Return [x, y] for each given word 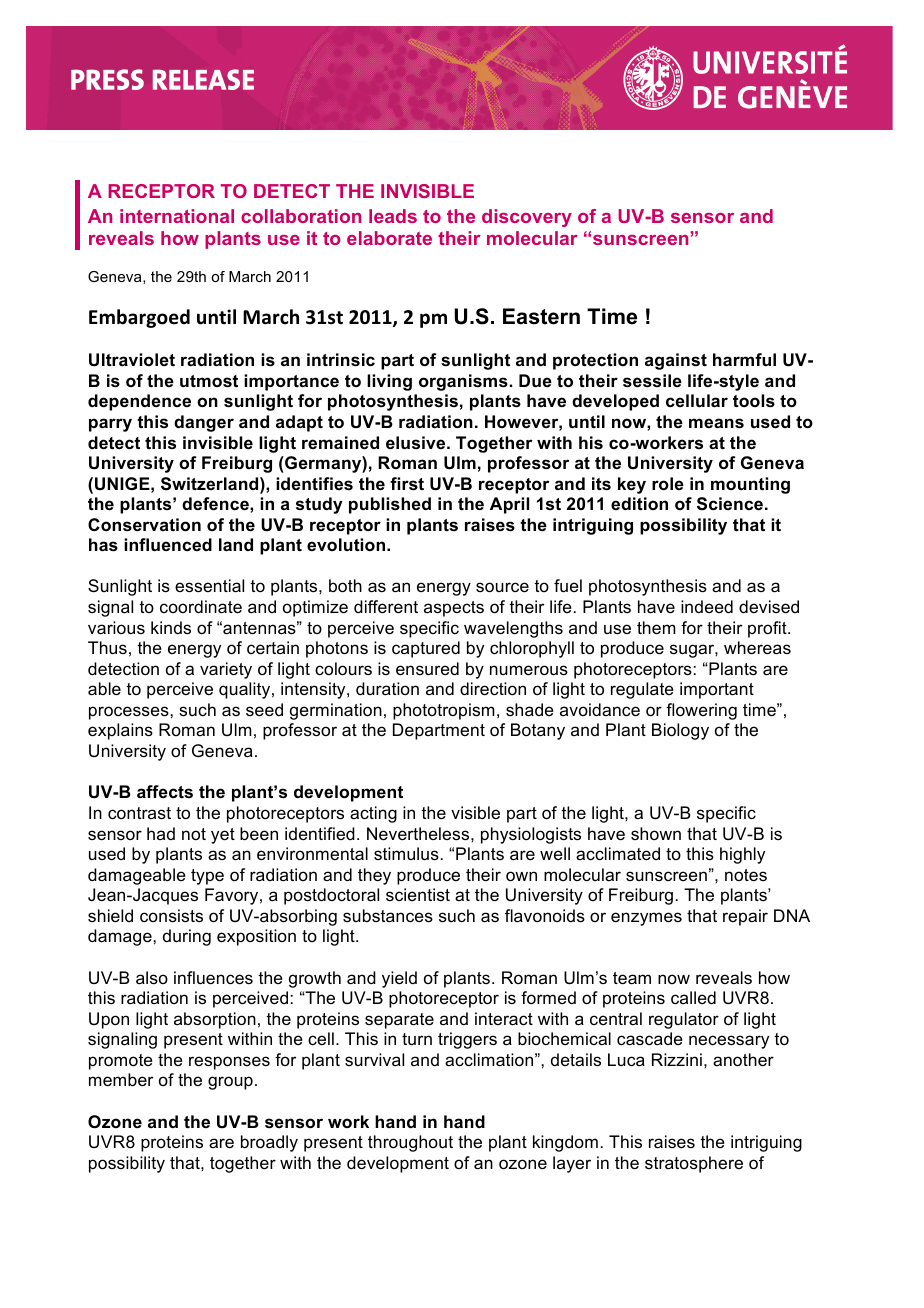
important [717, 690]
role [668, 483]
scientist [418, 894]
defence [216, 504]
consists [171, 916]
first [407, 484]
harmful [744, 359]
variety [226, 670]
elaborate [389, 238]
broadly [269, 1143]
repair [745, 917]
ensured [427, 669]
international [177, 216]
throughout [410, 1143]
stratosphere [694, 1164]
